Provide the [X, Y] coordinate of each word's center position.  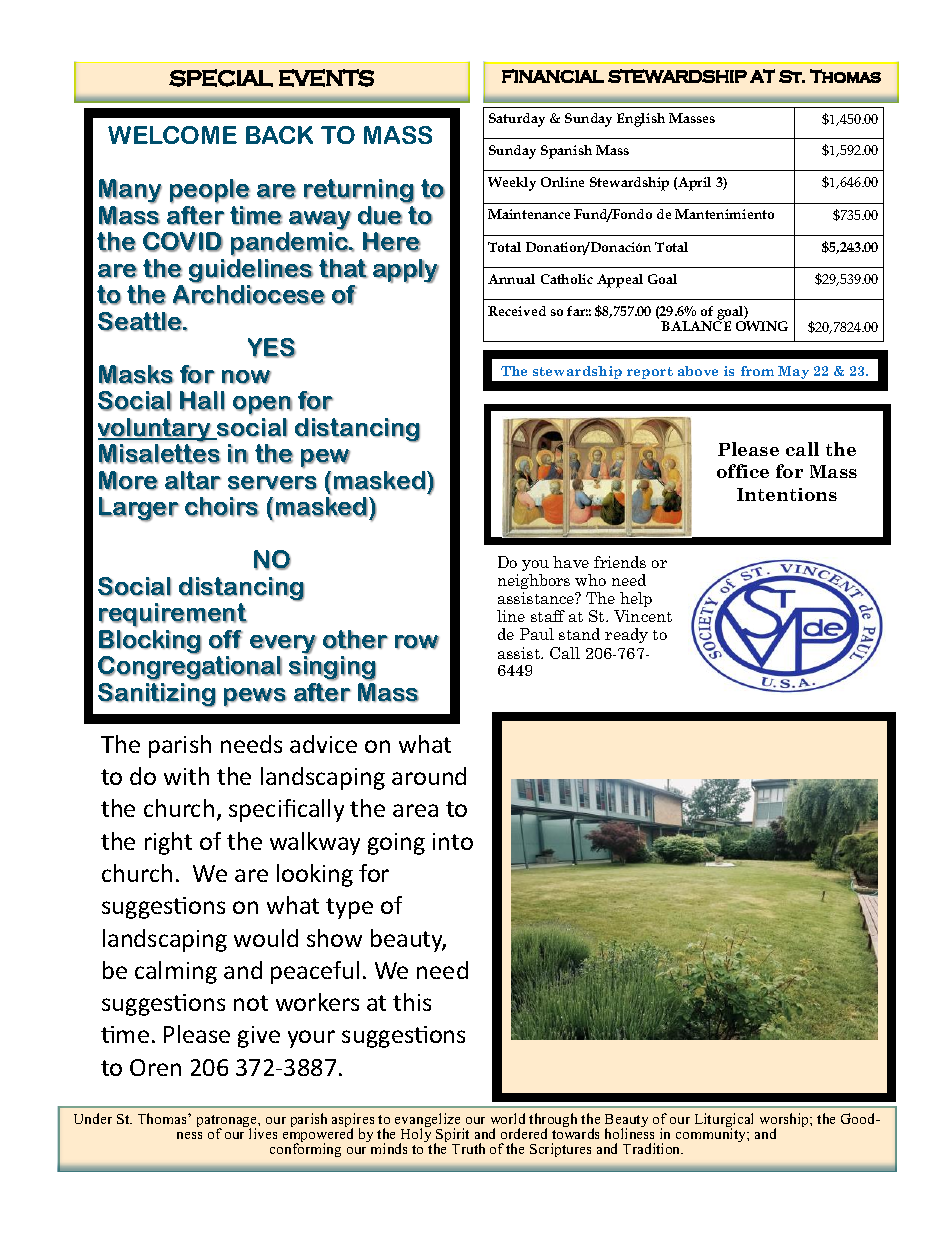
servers [272, 483]
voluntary [155, 430]
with [186, 776]
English [641, 120]
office [743, 471]
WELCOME [172, 135]
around [429, 776]
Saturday [517, 120]
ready [626, 635]
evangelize [427, 1121]
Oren [155, 1067]
